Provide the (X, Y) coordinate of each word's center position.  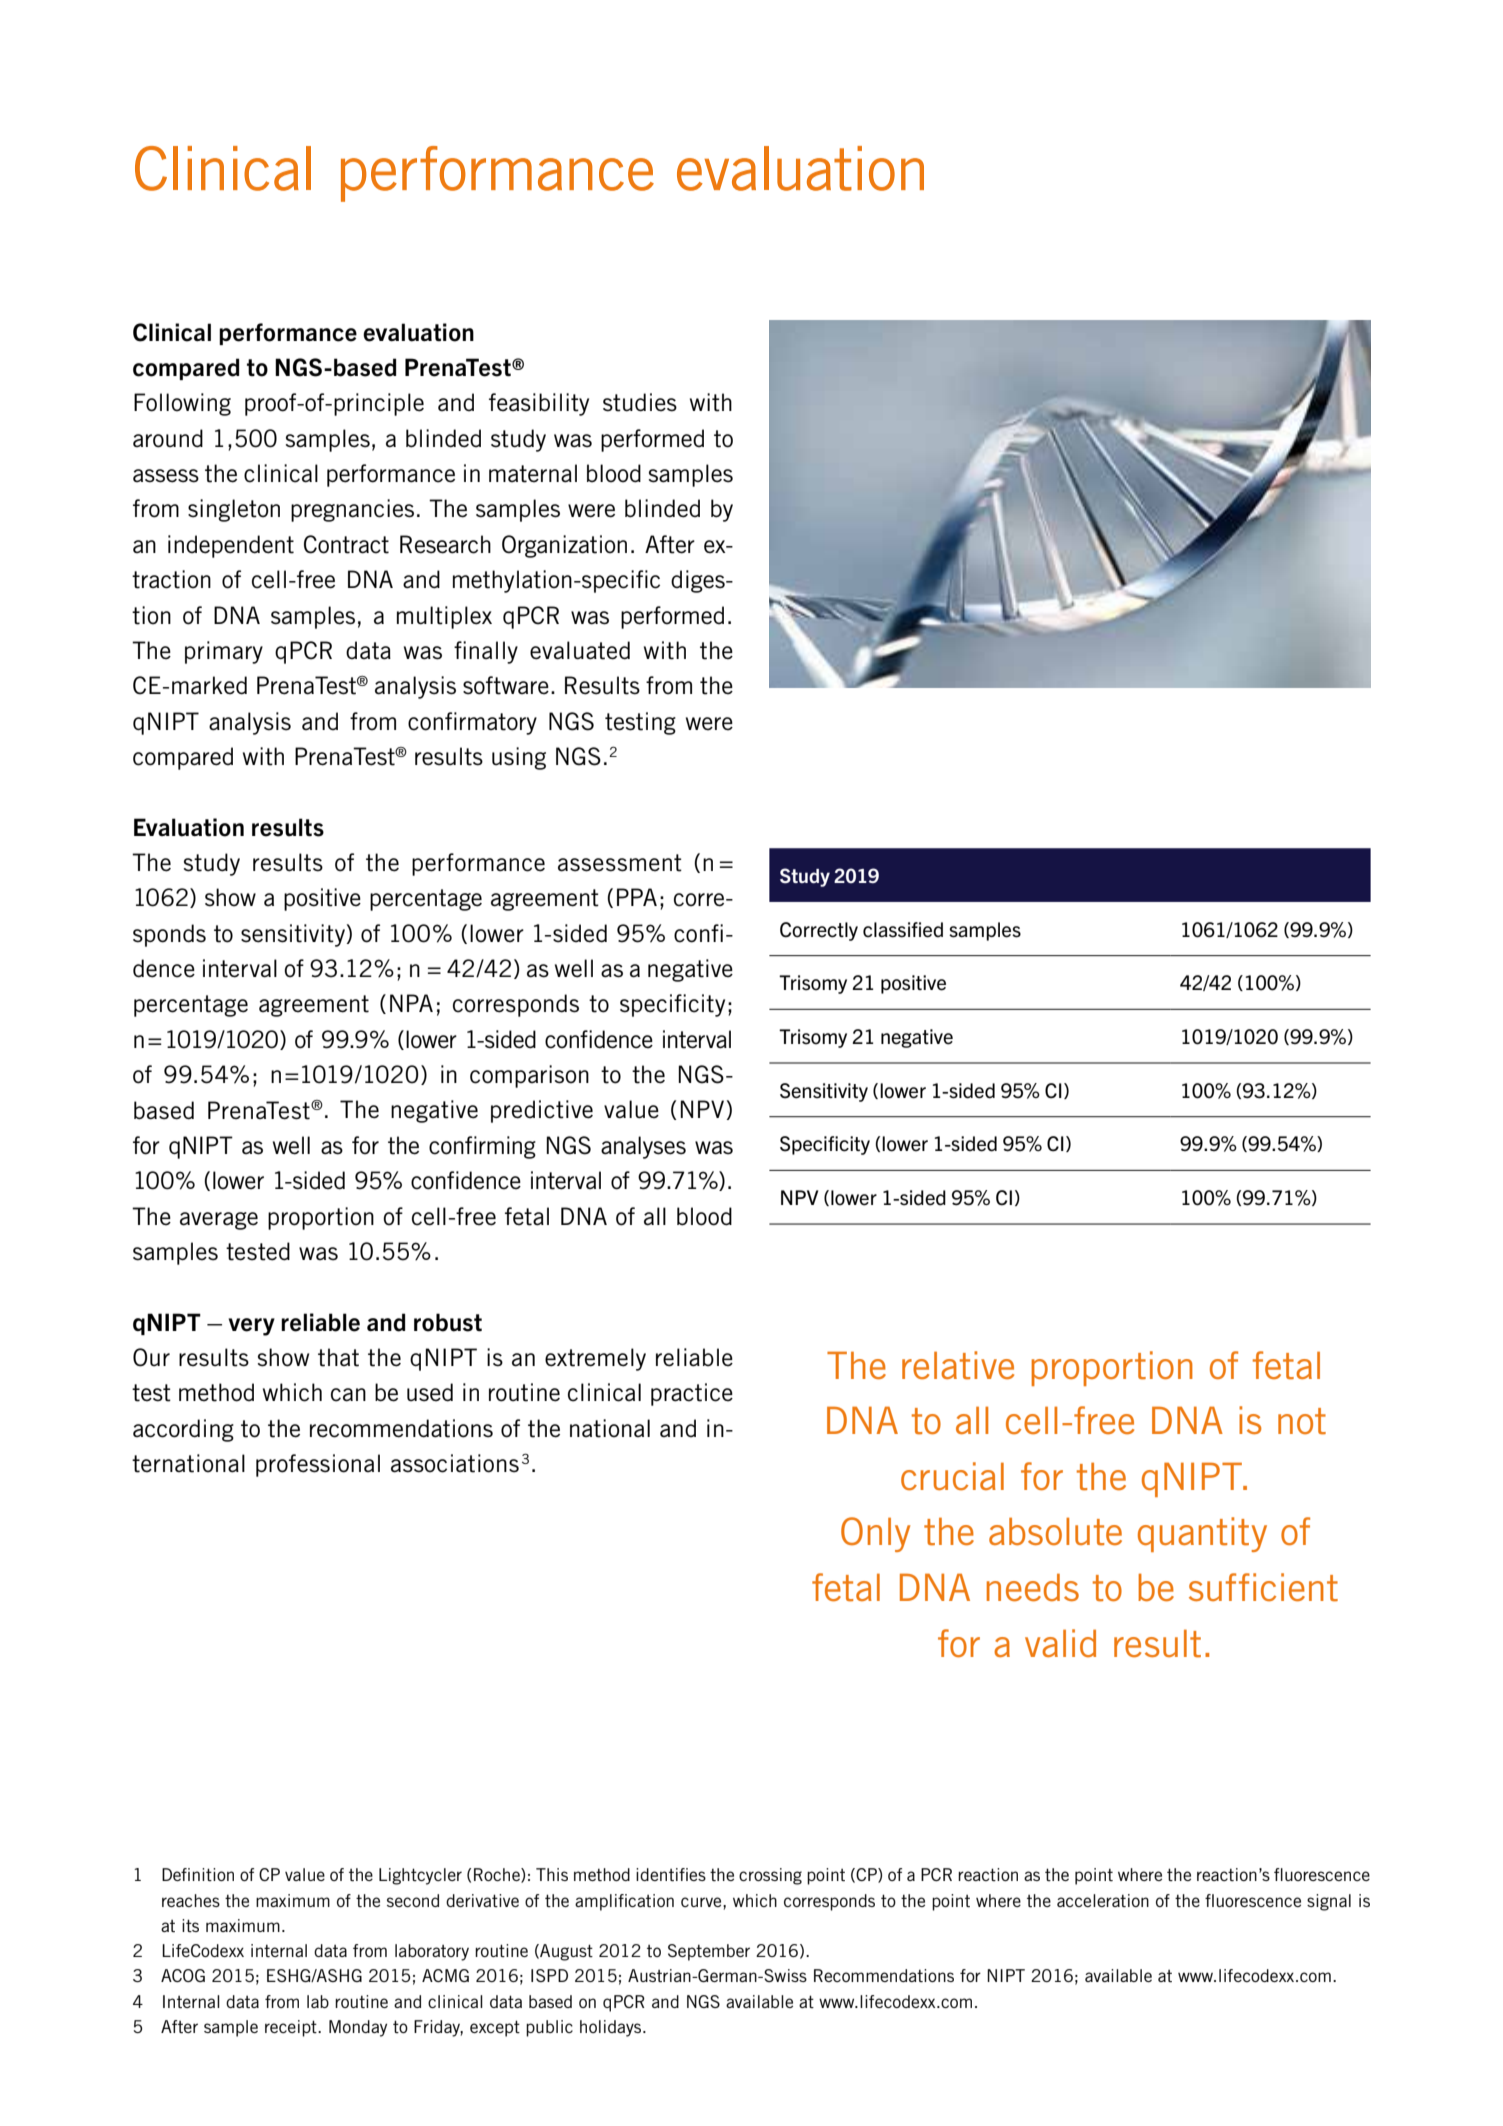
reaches (191, 1900)
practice (692, 1394)
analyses (643, 1147)
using (519, 758)
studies (640, 402)
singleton (234, 510)
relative (958, 1365)
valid (1060, 1643)
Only (875, 1534)
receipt (292, 2028)
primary (224, 652)
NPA (411, 1003)
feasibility (539, 404)
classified (903, 930)
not (1302, 1421)
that (338, 1357)
